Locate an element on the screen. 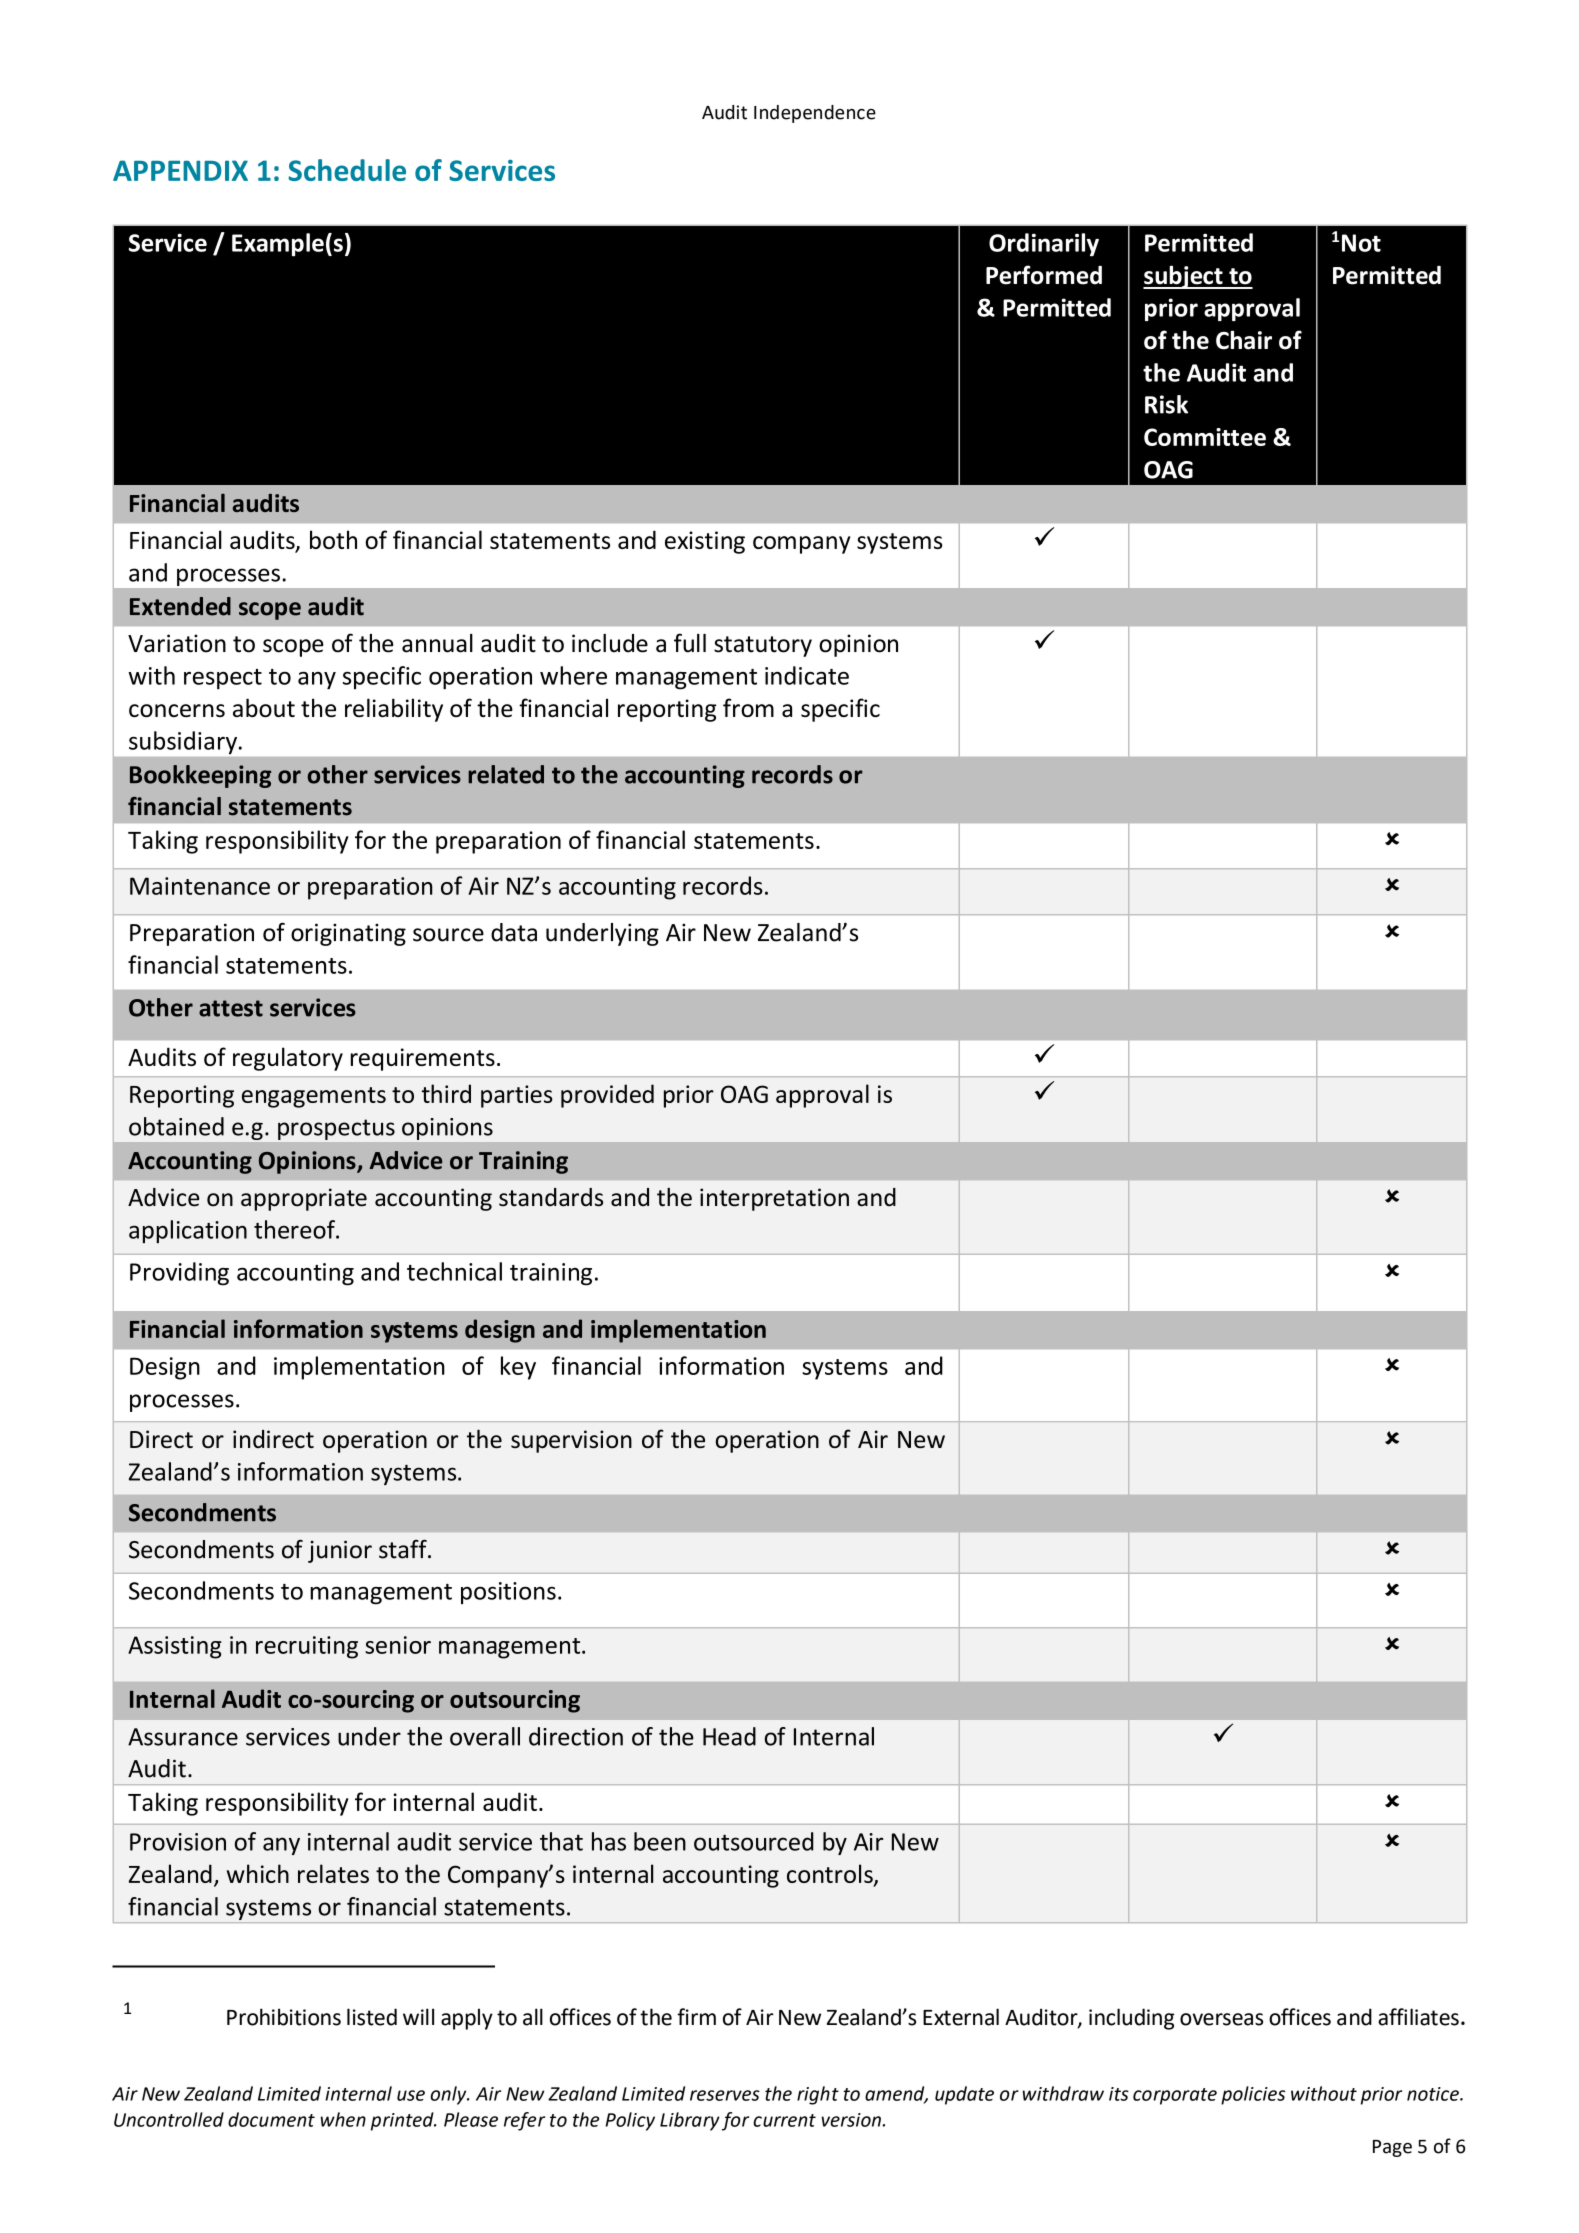  Independence is located at coordinates (815, 114).
